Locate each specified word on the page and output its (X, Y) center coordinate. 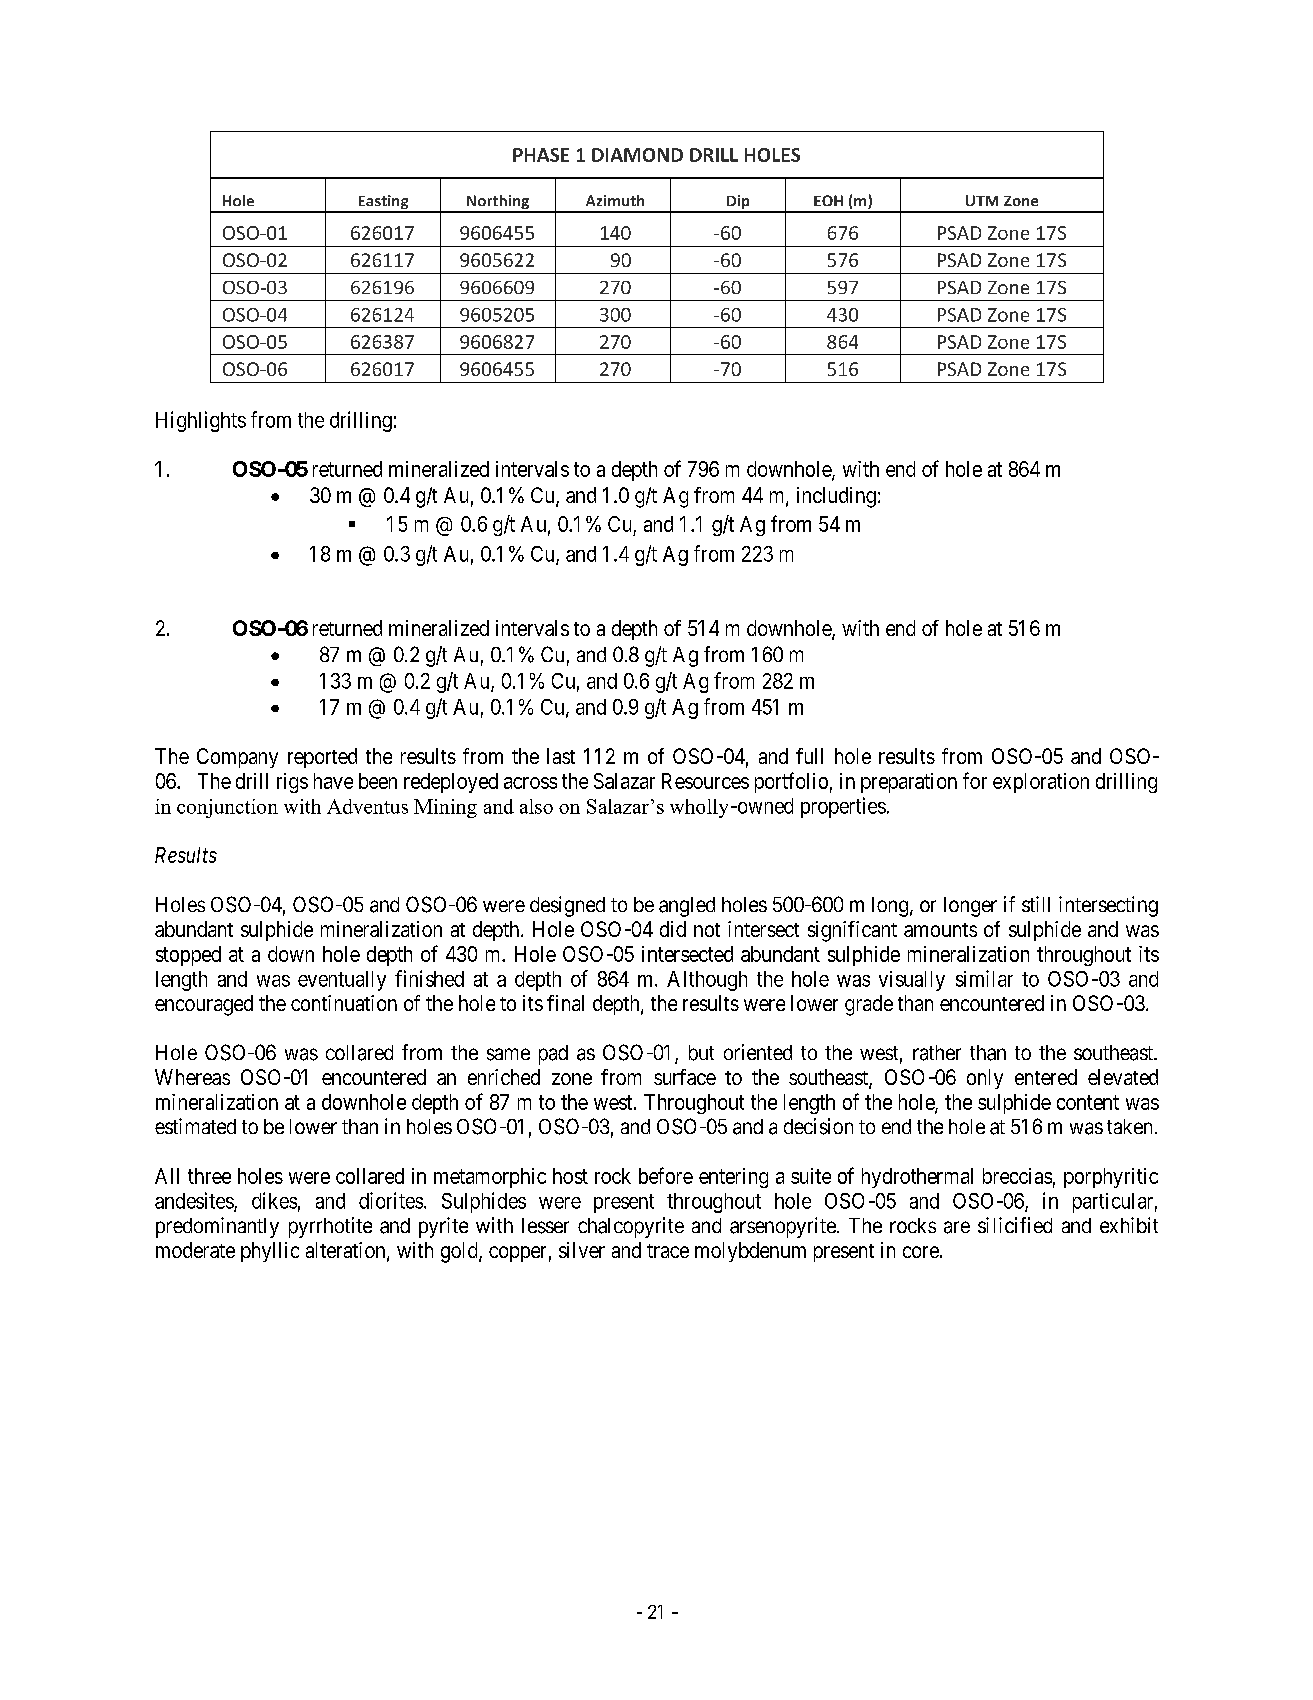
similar (984, 978)
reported (322, 758)
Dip (738, 203)
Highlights (201, 421)
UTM (982, 200)
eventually (342, 981)
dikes (274, 1200)
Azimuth (615, 200)
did (673, 929)
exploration (1041, 783)
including (836, 497)
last (561, 756)
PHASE (541, 155)
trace (668, 1251)
